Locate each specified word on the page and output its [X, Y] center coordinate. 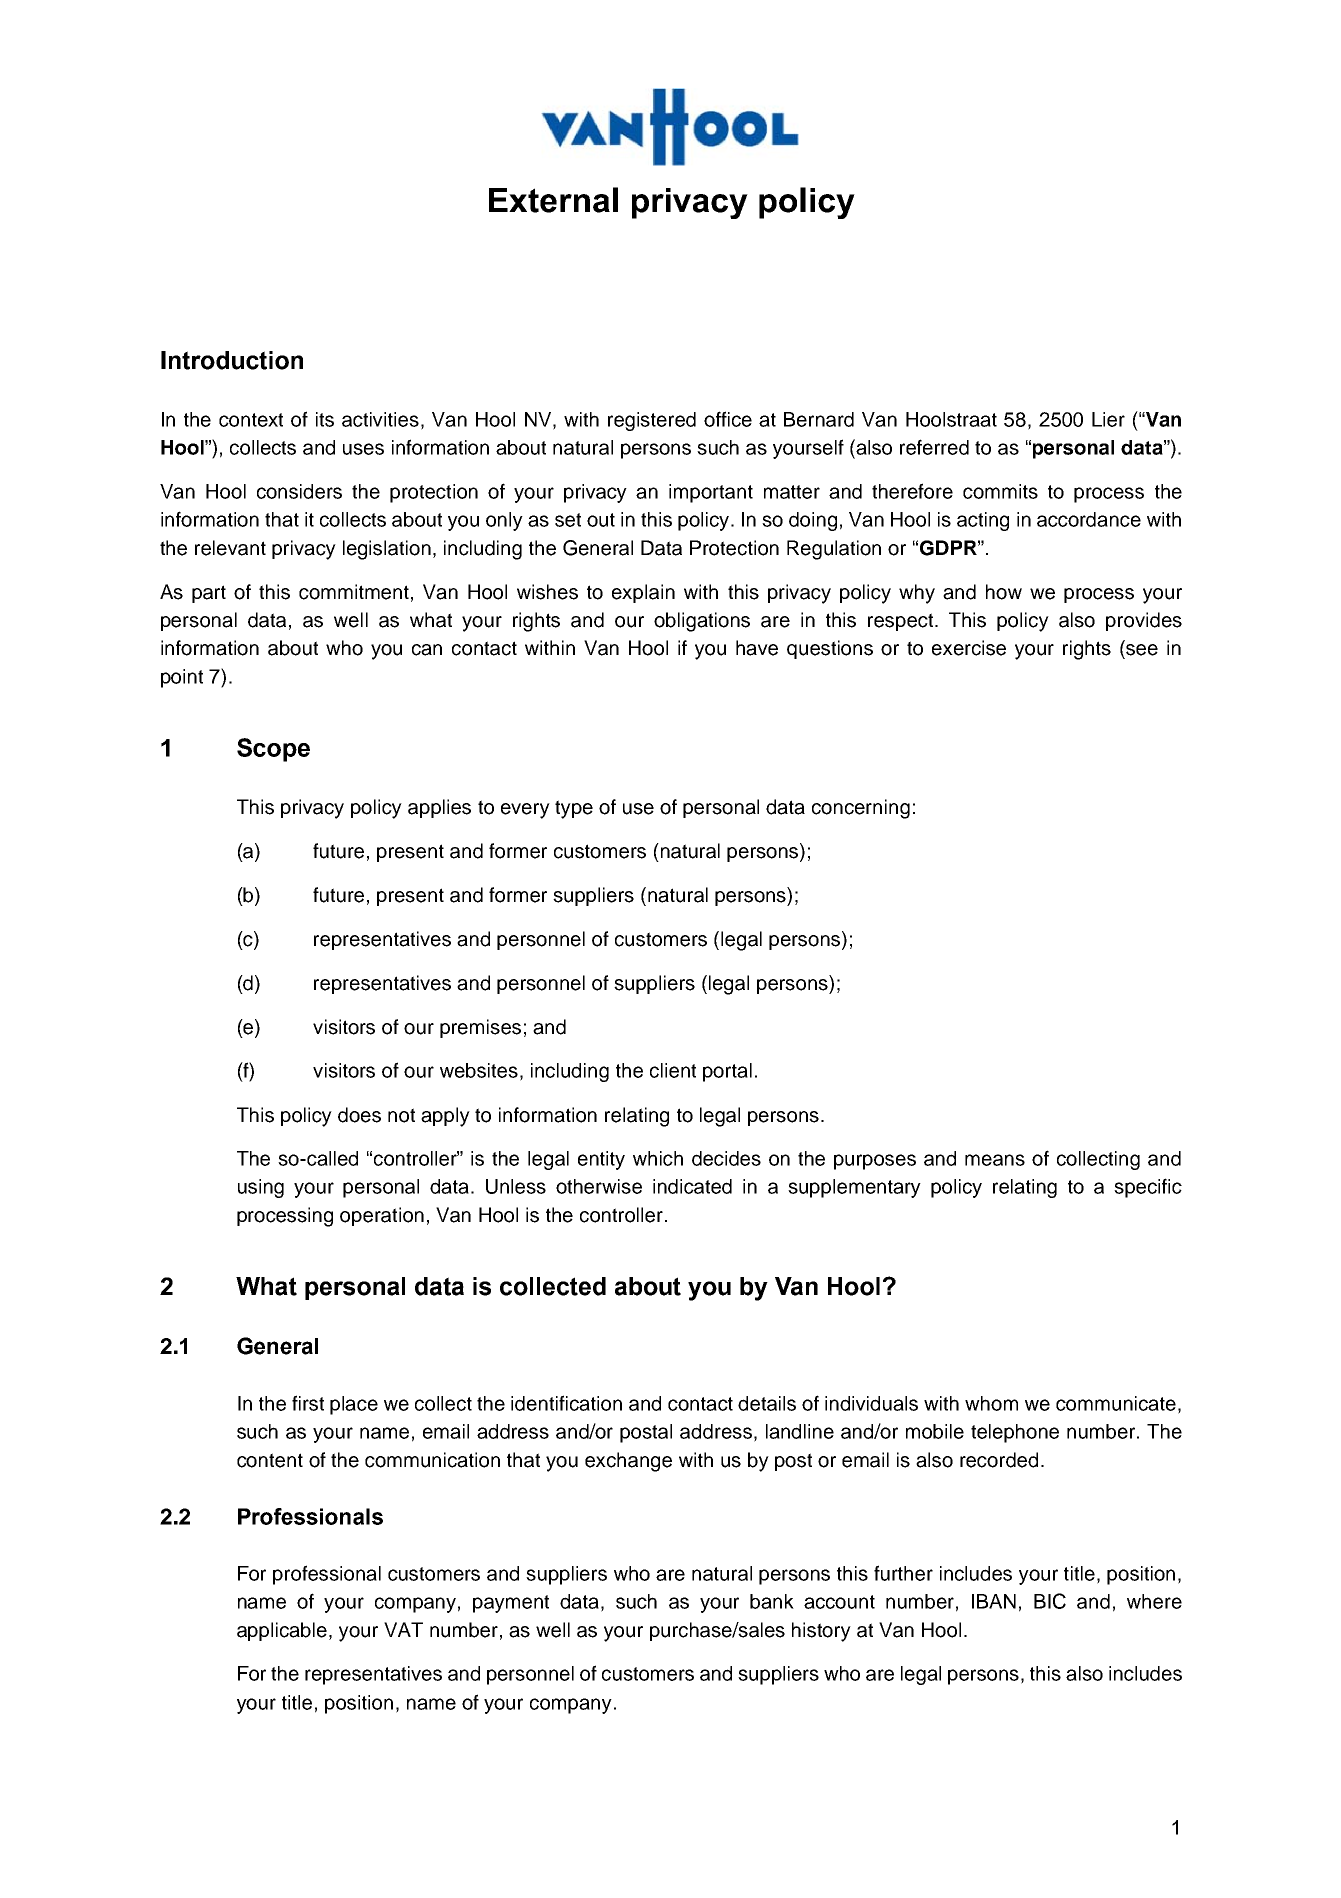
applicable [283, 1631]
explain [643, 593]
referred [934, 447]
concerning [861, 809]
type [574, 809]
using [261, 1188]
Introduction [232, 360]
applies [439, 808]
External [553, 200]
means [995, 1160]
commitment [354, 592]
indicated [692, 1186]
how [1004, 592]
